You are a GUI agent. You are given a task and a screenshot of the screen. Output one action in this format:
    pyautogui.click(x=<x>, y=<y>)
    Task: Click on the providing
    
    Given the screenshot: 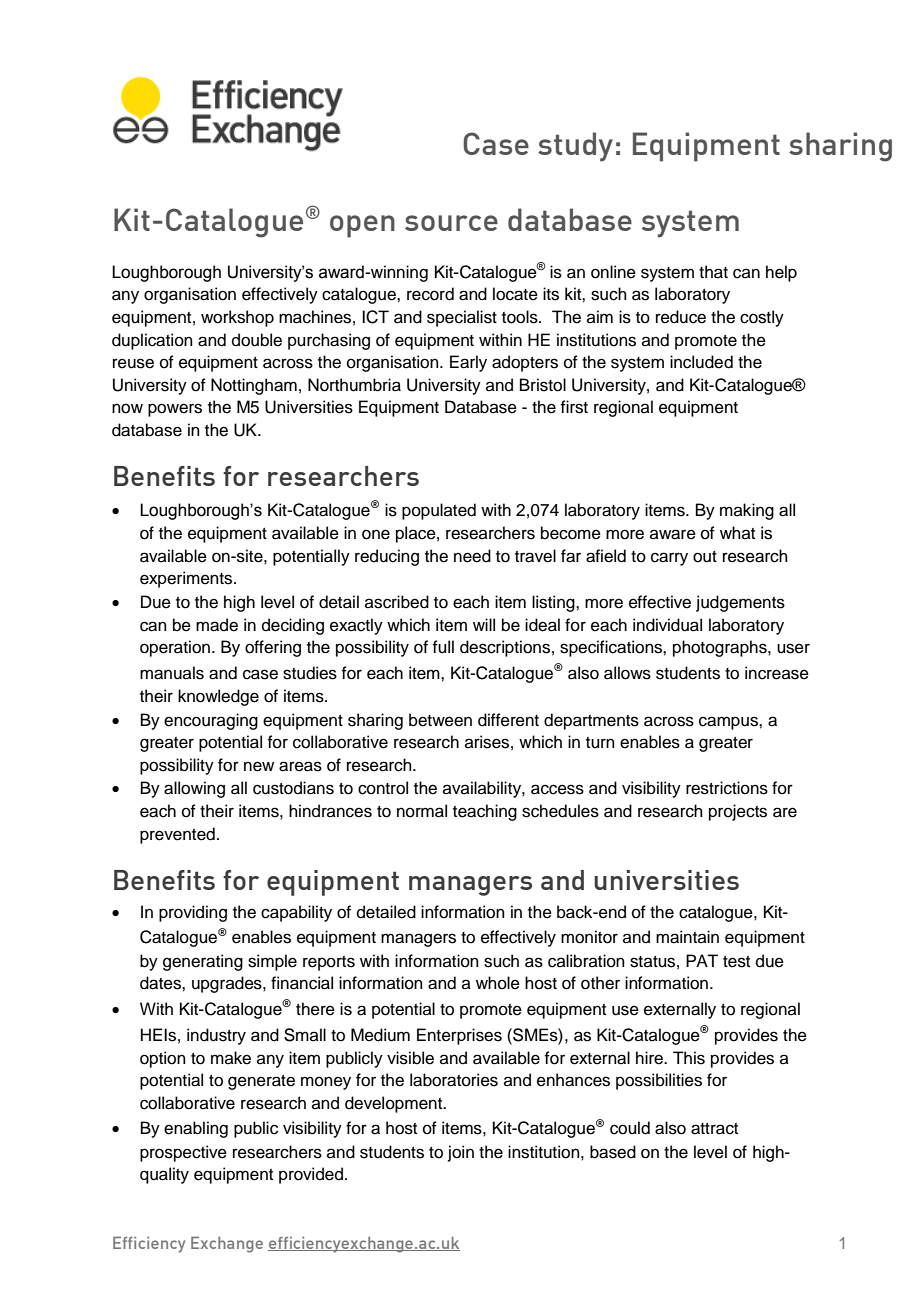 What is the action you would take?
    pyautogui.click(x=193, y=913)
